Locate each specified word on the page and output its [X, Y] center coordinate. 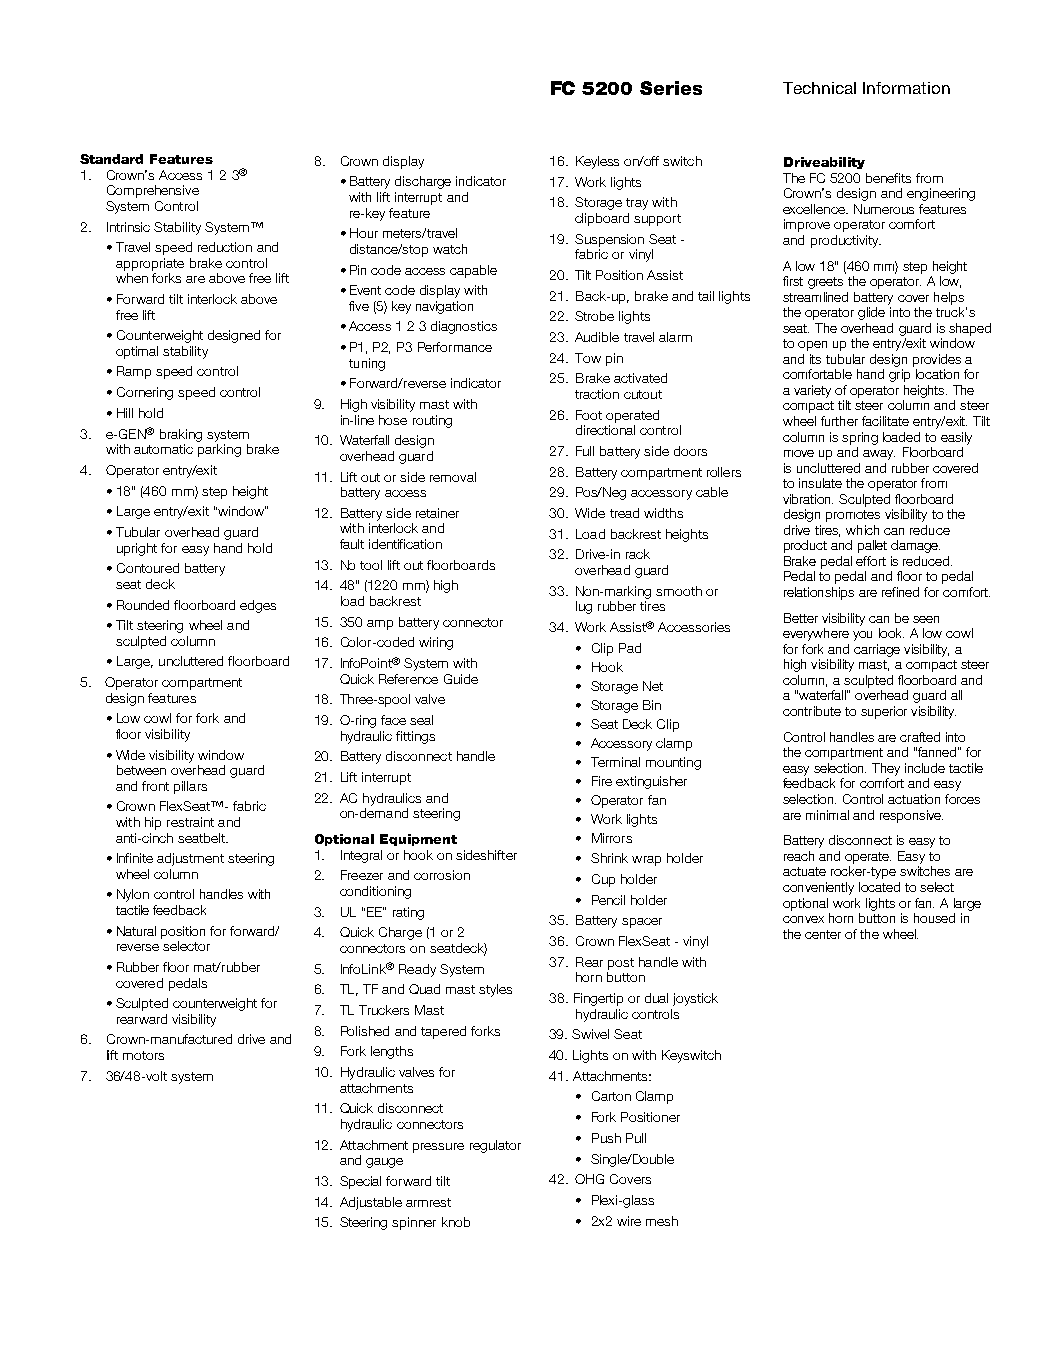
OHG [589, 1179]
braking [181, 435]
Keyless [597, 162]
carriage [877, 650]
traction [597, 394]
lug [584, 607]
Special [360, 1182]
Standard [111, 159]
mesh [662, 1221]
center [823, 934]
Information [906, 88]
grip [899, 375]
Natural [136, 931]
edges [258, 606]
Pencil [608, 900]
